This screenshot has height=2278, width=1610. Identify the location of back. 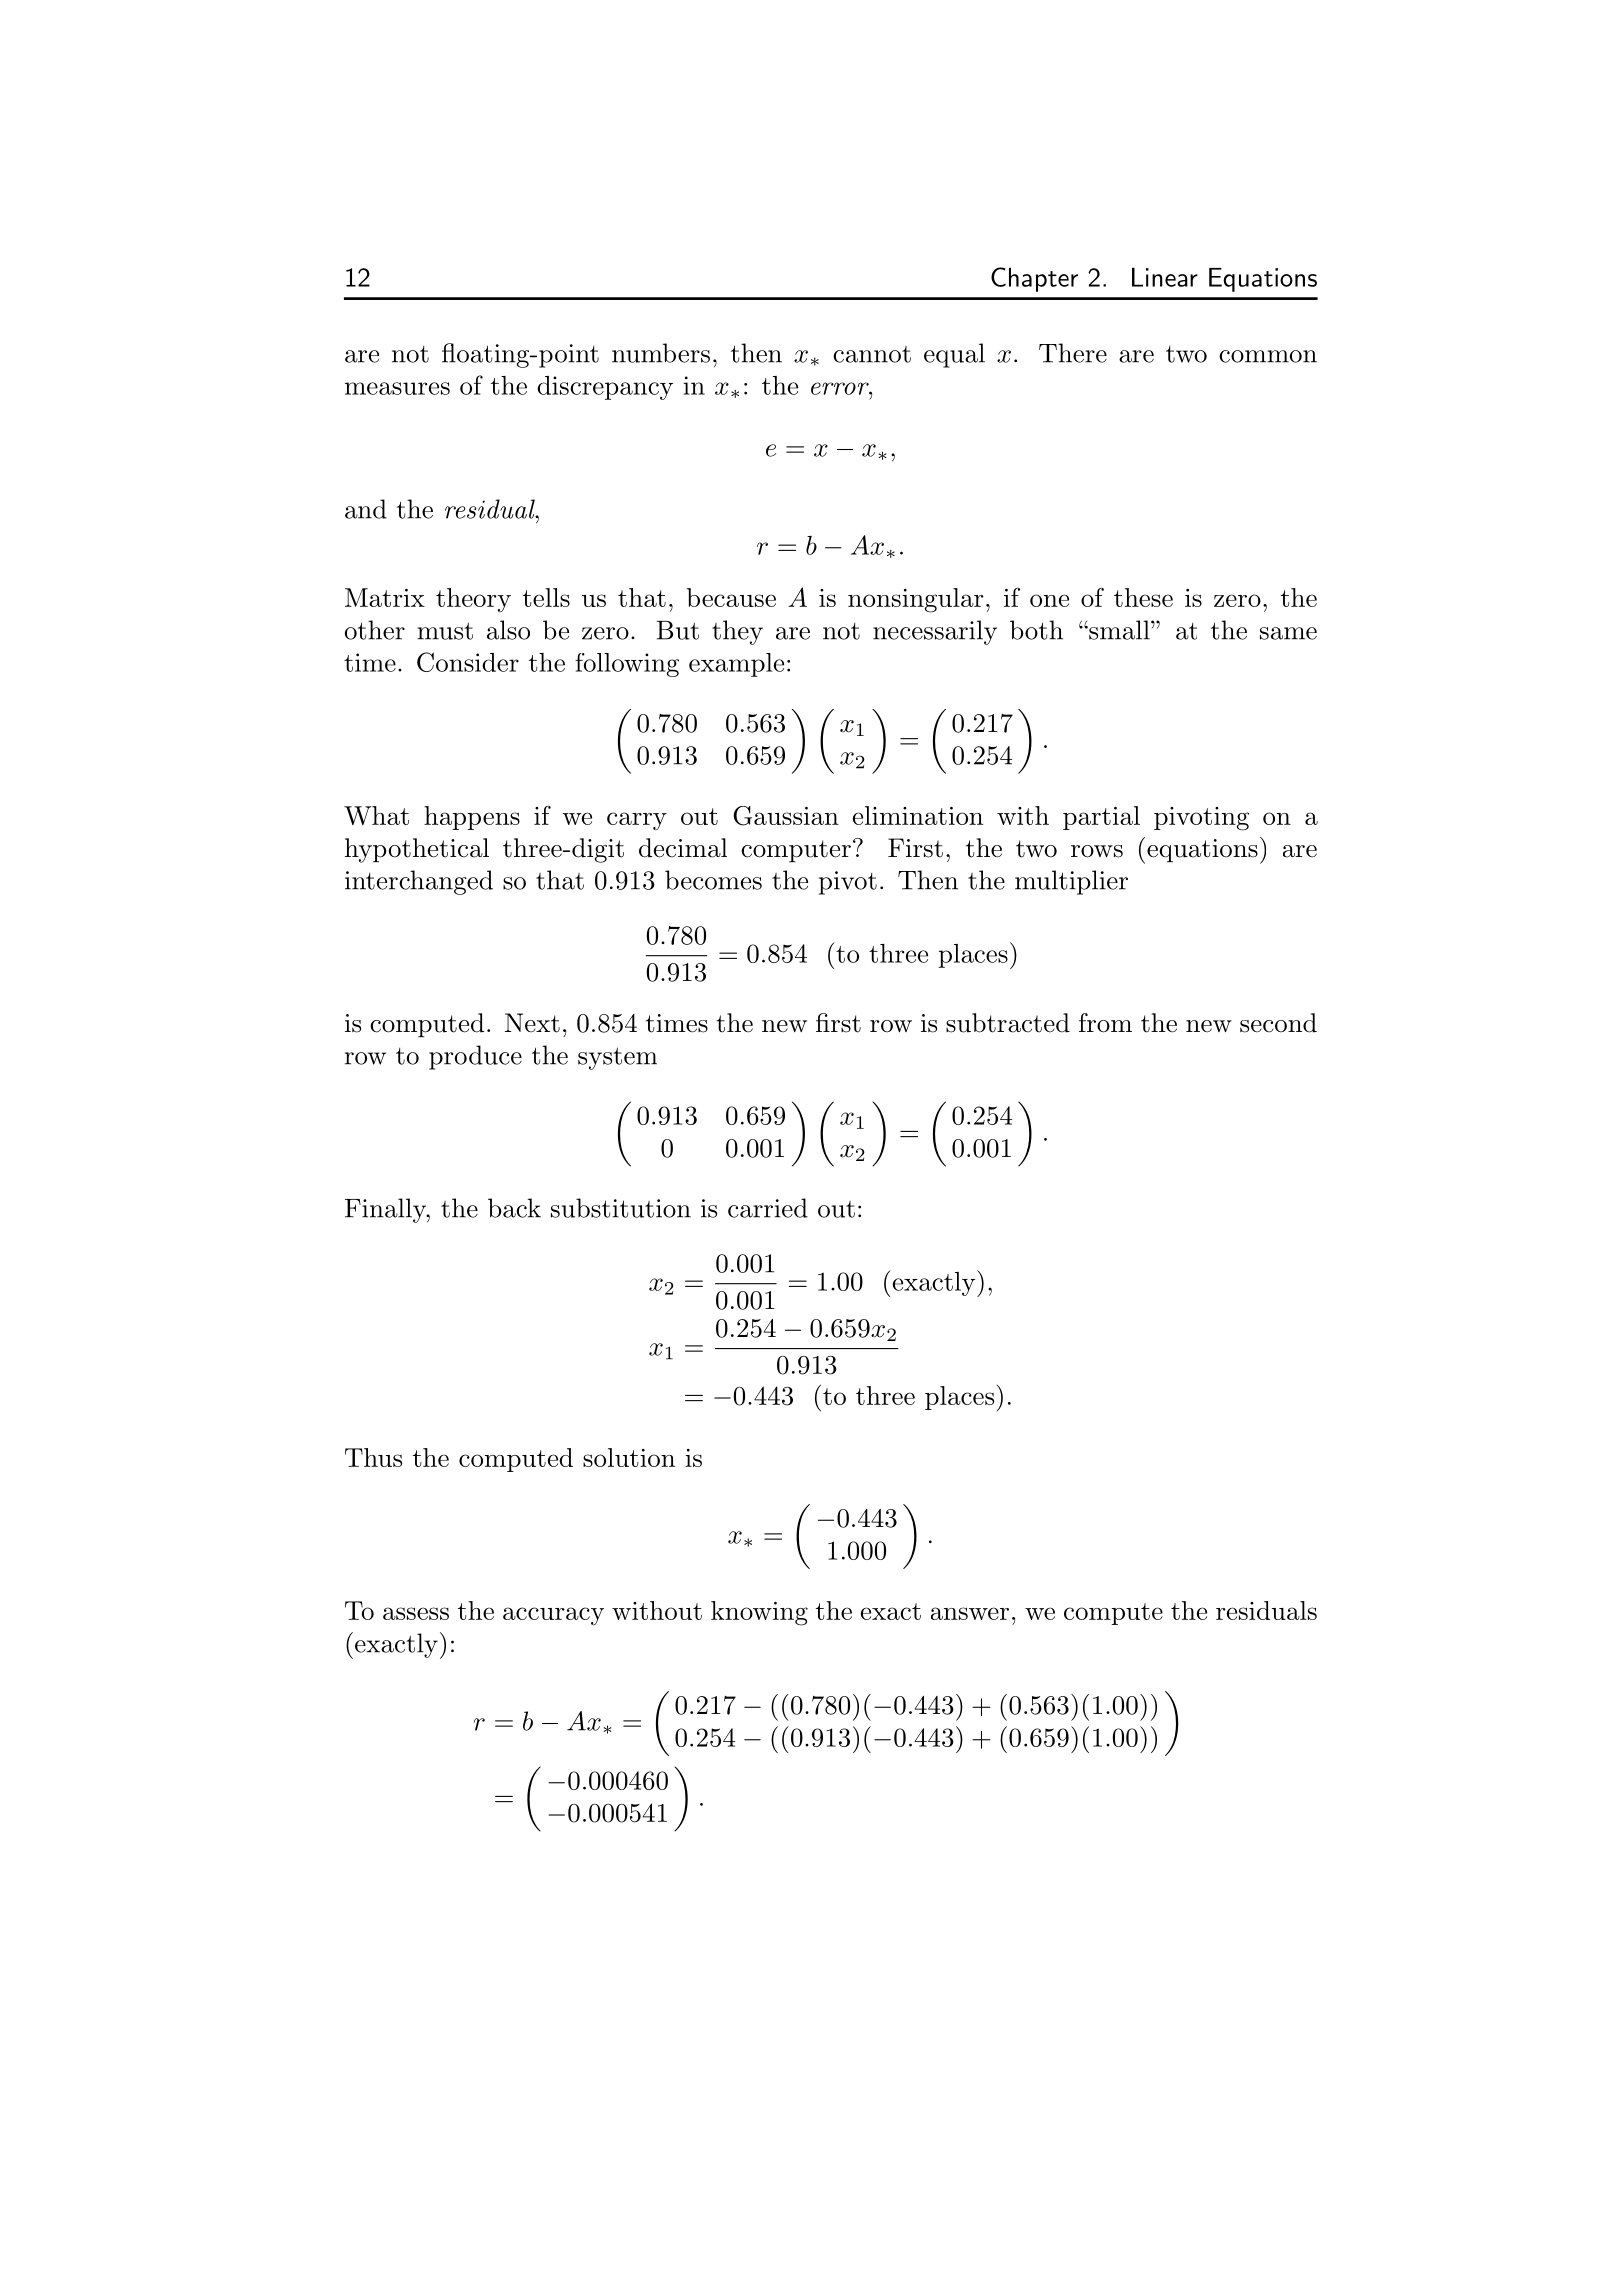
(514, 1208).
